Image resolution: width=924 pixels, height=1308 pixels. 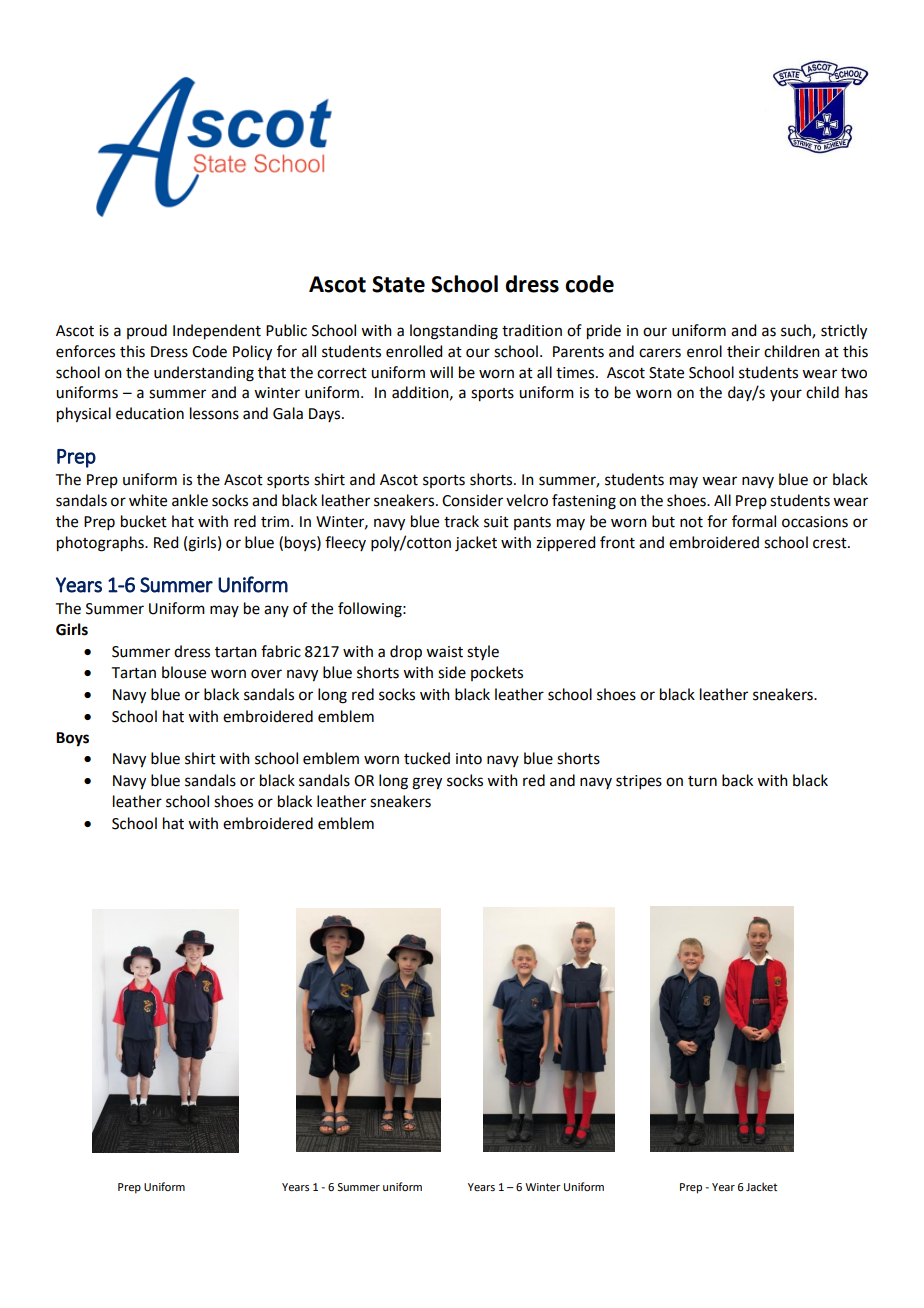 I want to click on velcro, so click(x=527, y=500).
